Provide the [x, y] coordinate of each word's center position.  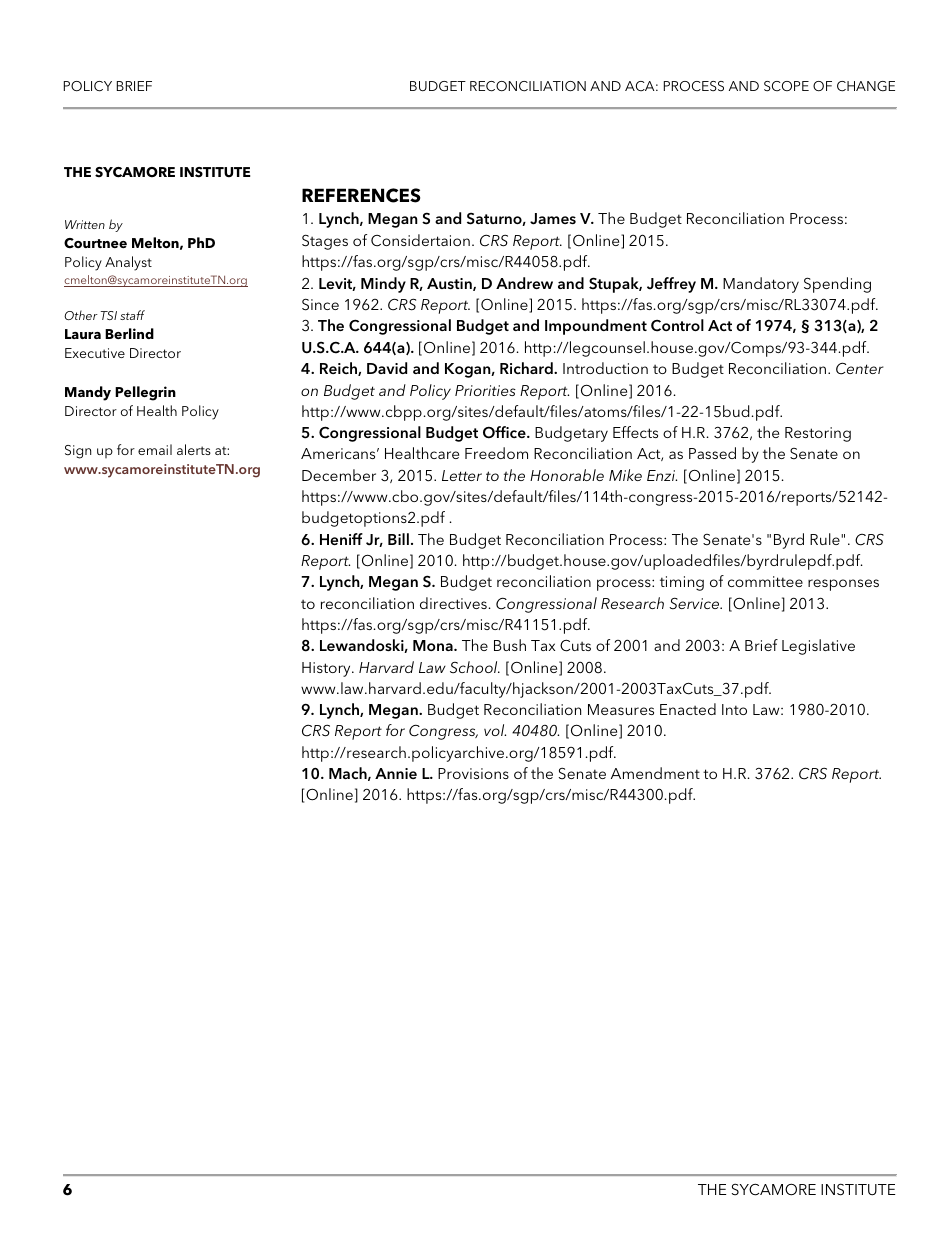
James [553, 219]
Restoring [818, 434]
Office [505, 432]
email [155, 449]
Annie [396, 773]
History [327, 669]
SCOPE [786, 86]
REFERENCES [361, 195]
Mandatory [761, 285]
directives [453, 603]
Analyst [128, 263]
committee [765, 581]
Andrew [524, 283]
